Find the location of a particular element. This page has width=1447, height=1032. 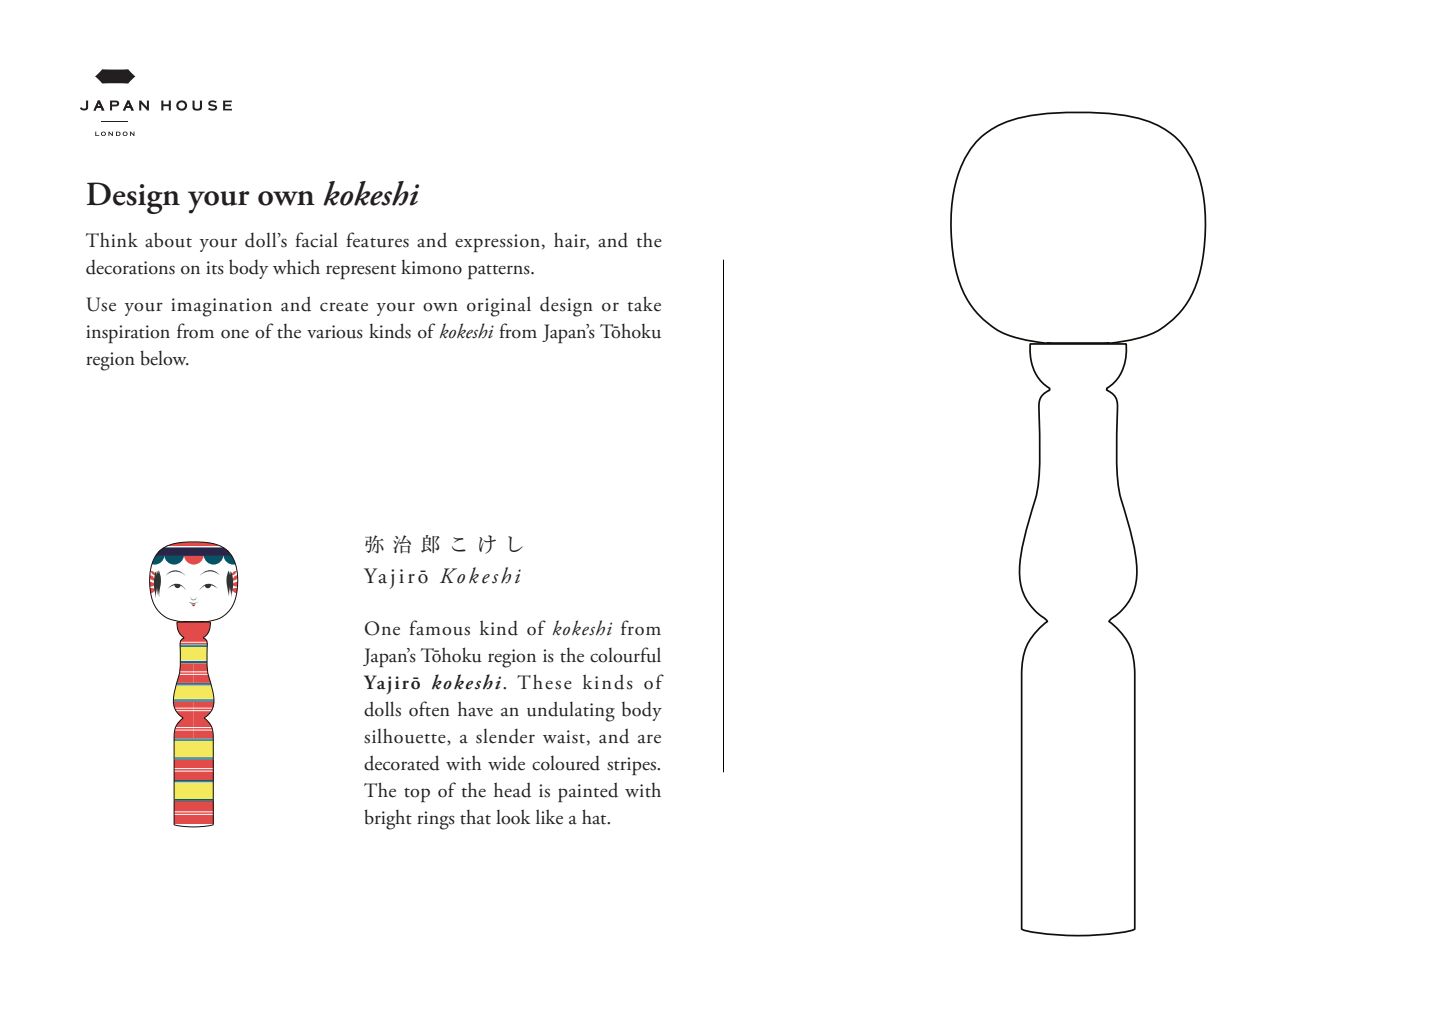

patterns is located at coordinates (500, 272).
